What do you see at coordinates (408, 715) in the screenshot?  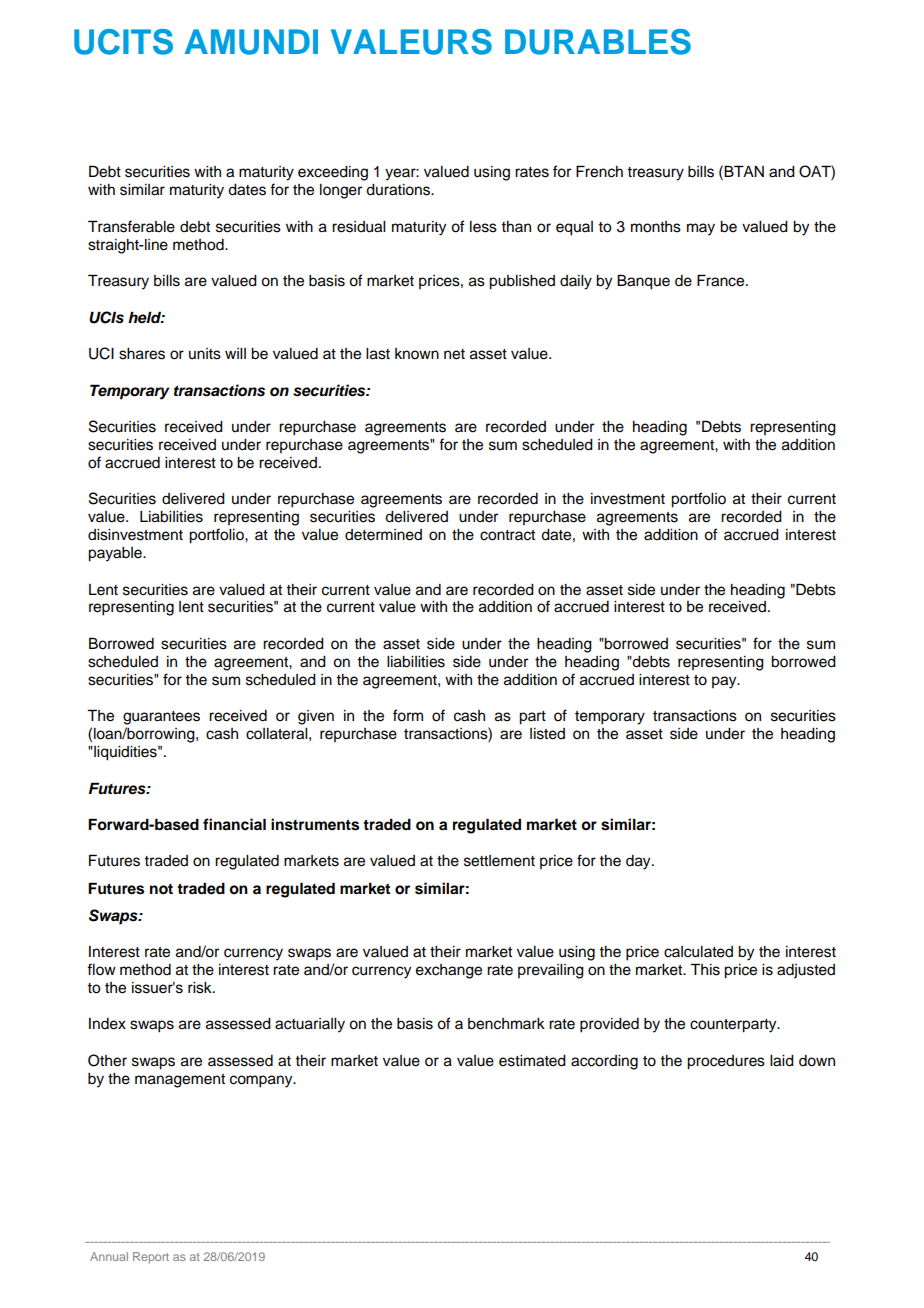 I see `form` at bounding box center [408, 715].
